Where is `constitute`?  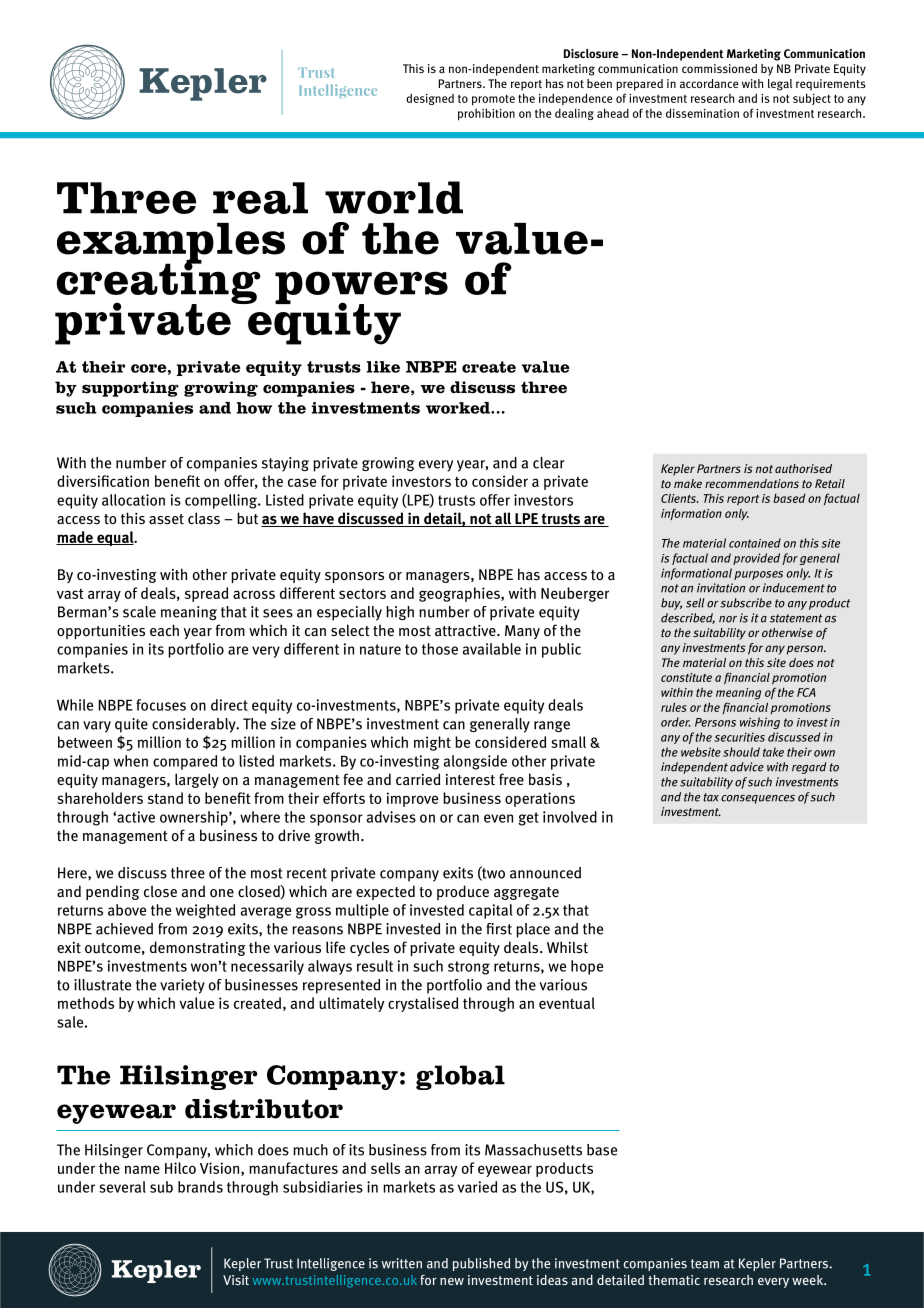 constitute is located at coordinates (686, 677).
